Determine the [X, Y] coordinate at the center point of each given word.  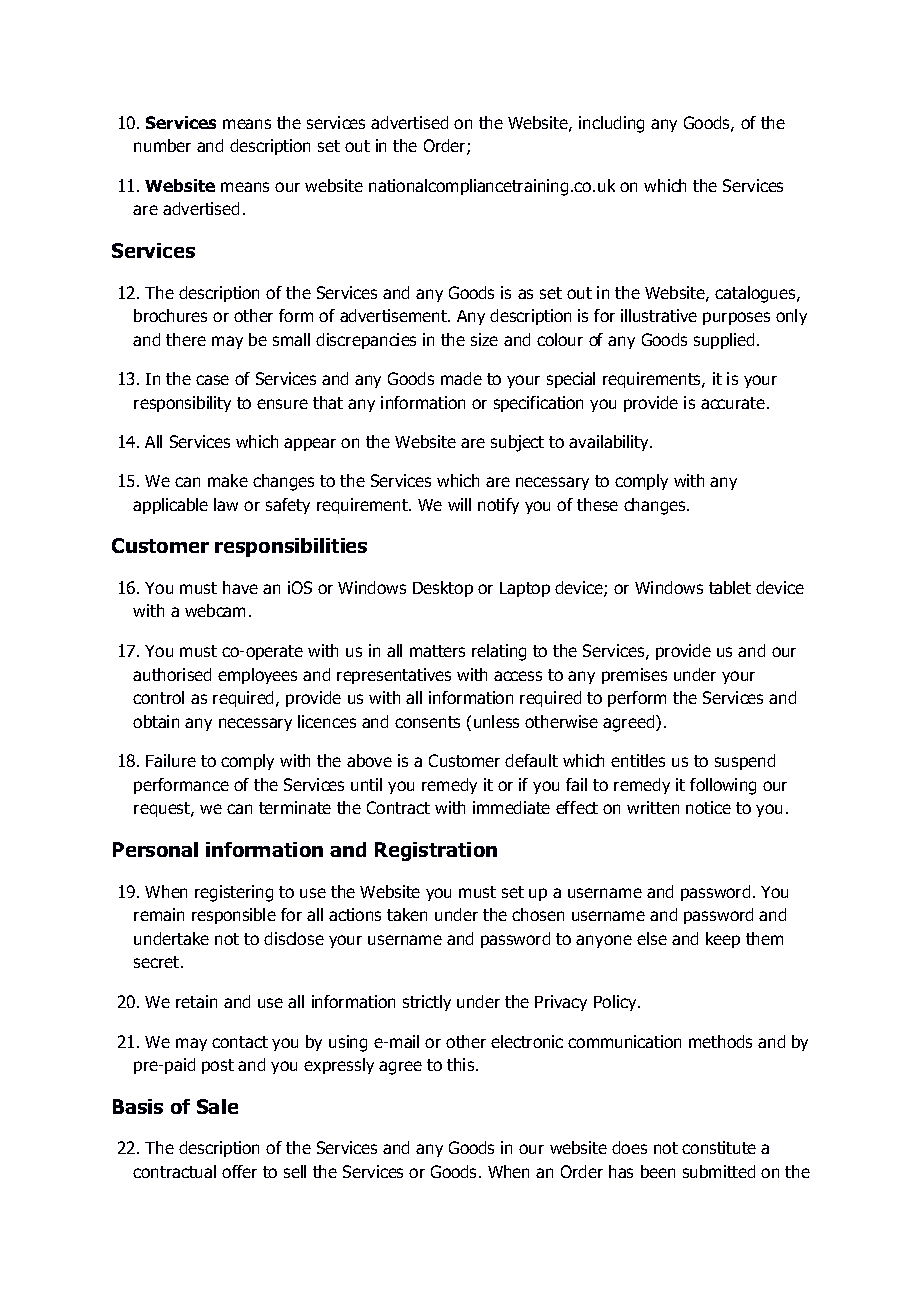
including [611, 124]
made [461, 378]
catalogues [756, 294]
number [162, 145]
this [462, 1064]
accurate [733, 403]
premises [634, 676]
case [212, 380]
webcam [215, 610]
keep [723, 940]
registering [234, 893]
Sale [217, 1106]
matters [437, 651]
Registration [436, 851]
